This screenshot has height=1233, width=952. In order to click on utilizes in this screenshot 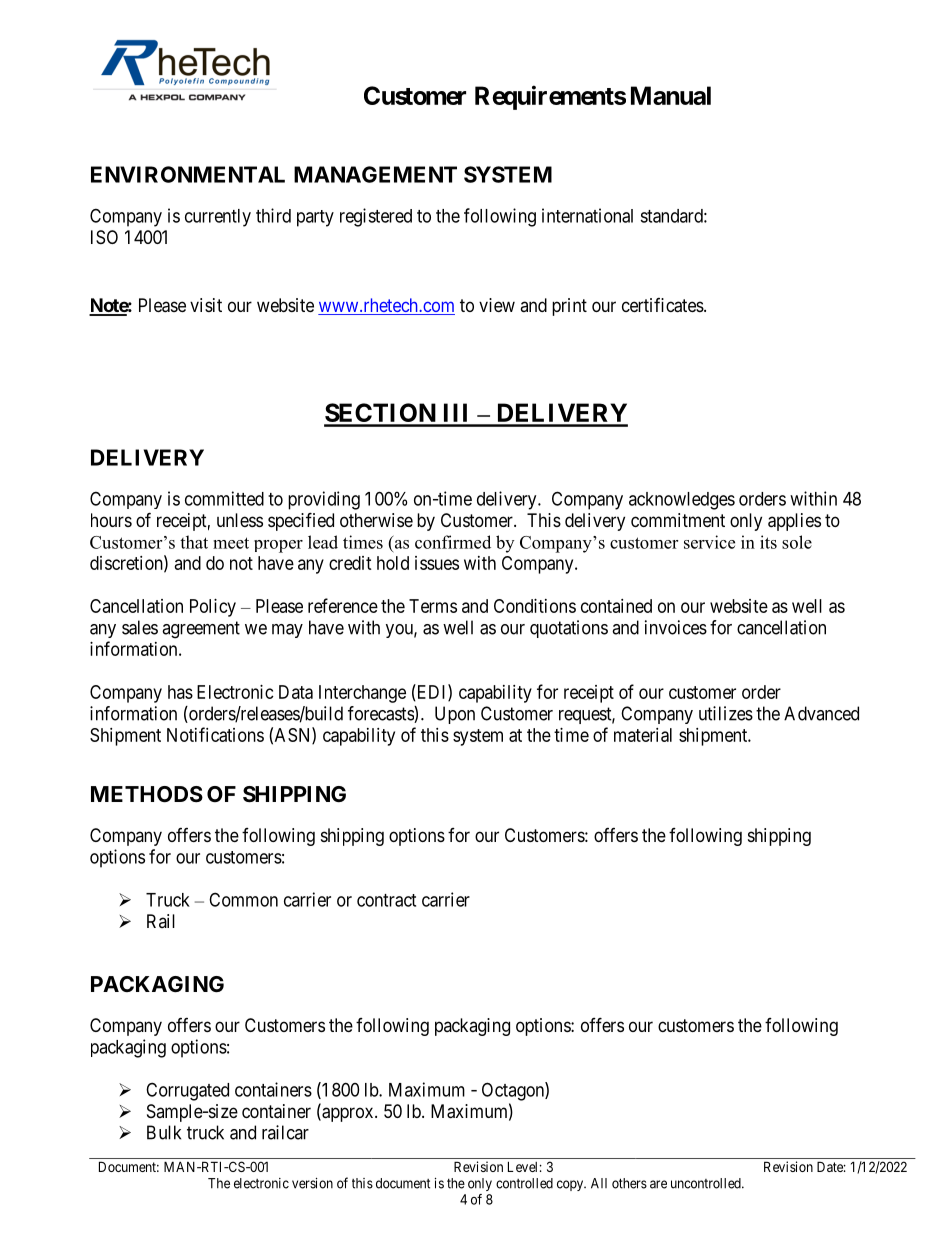, I will do `click(726, 713)`.
